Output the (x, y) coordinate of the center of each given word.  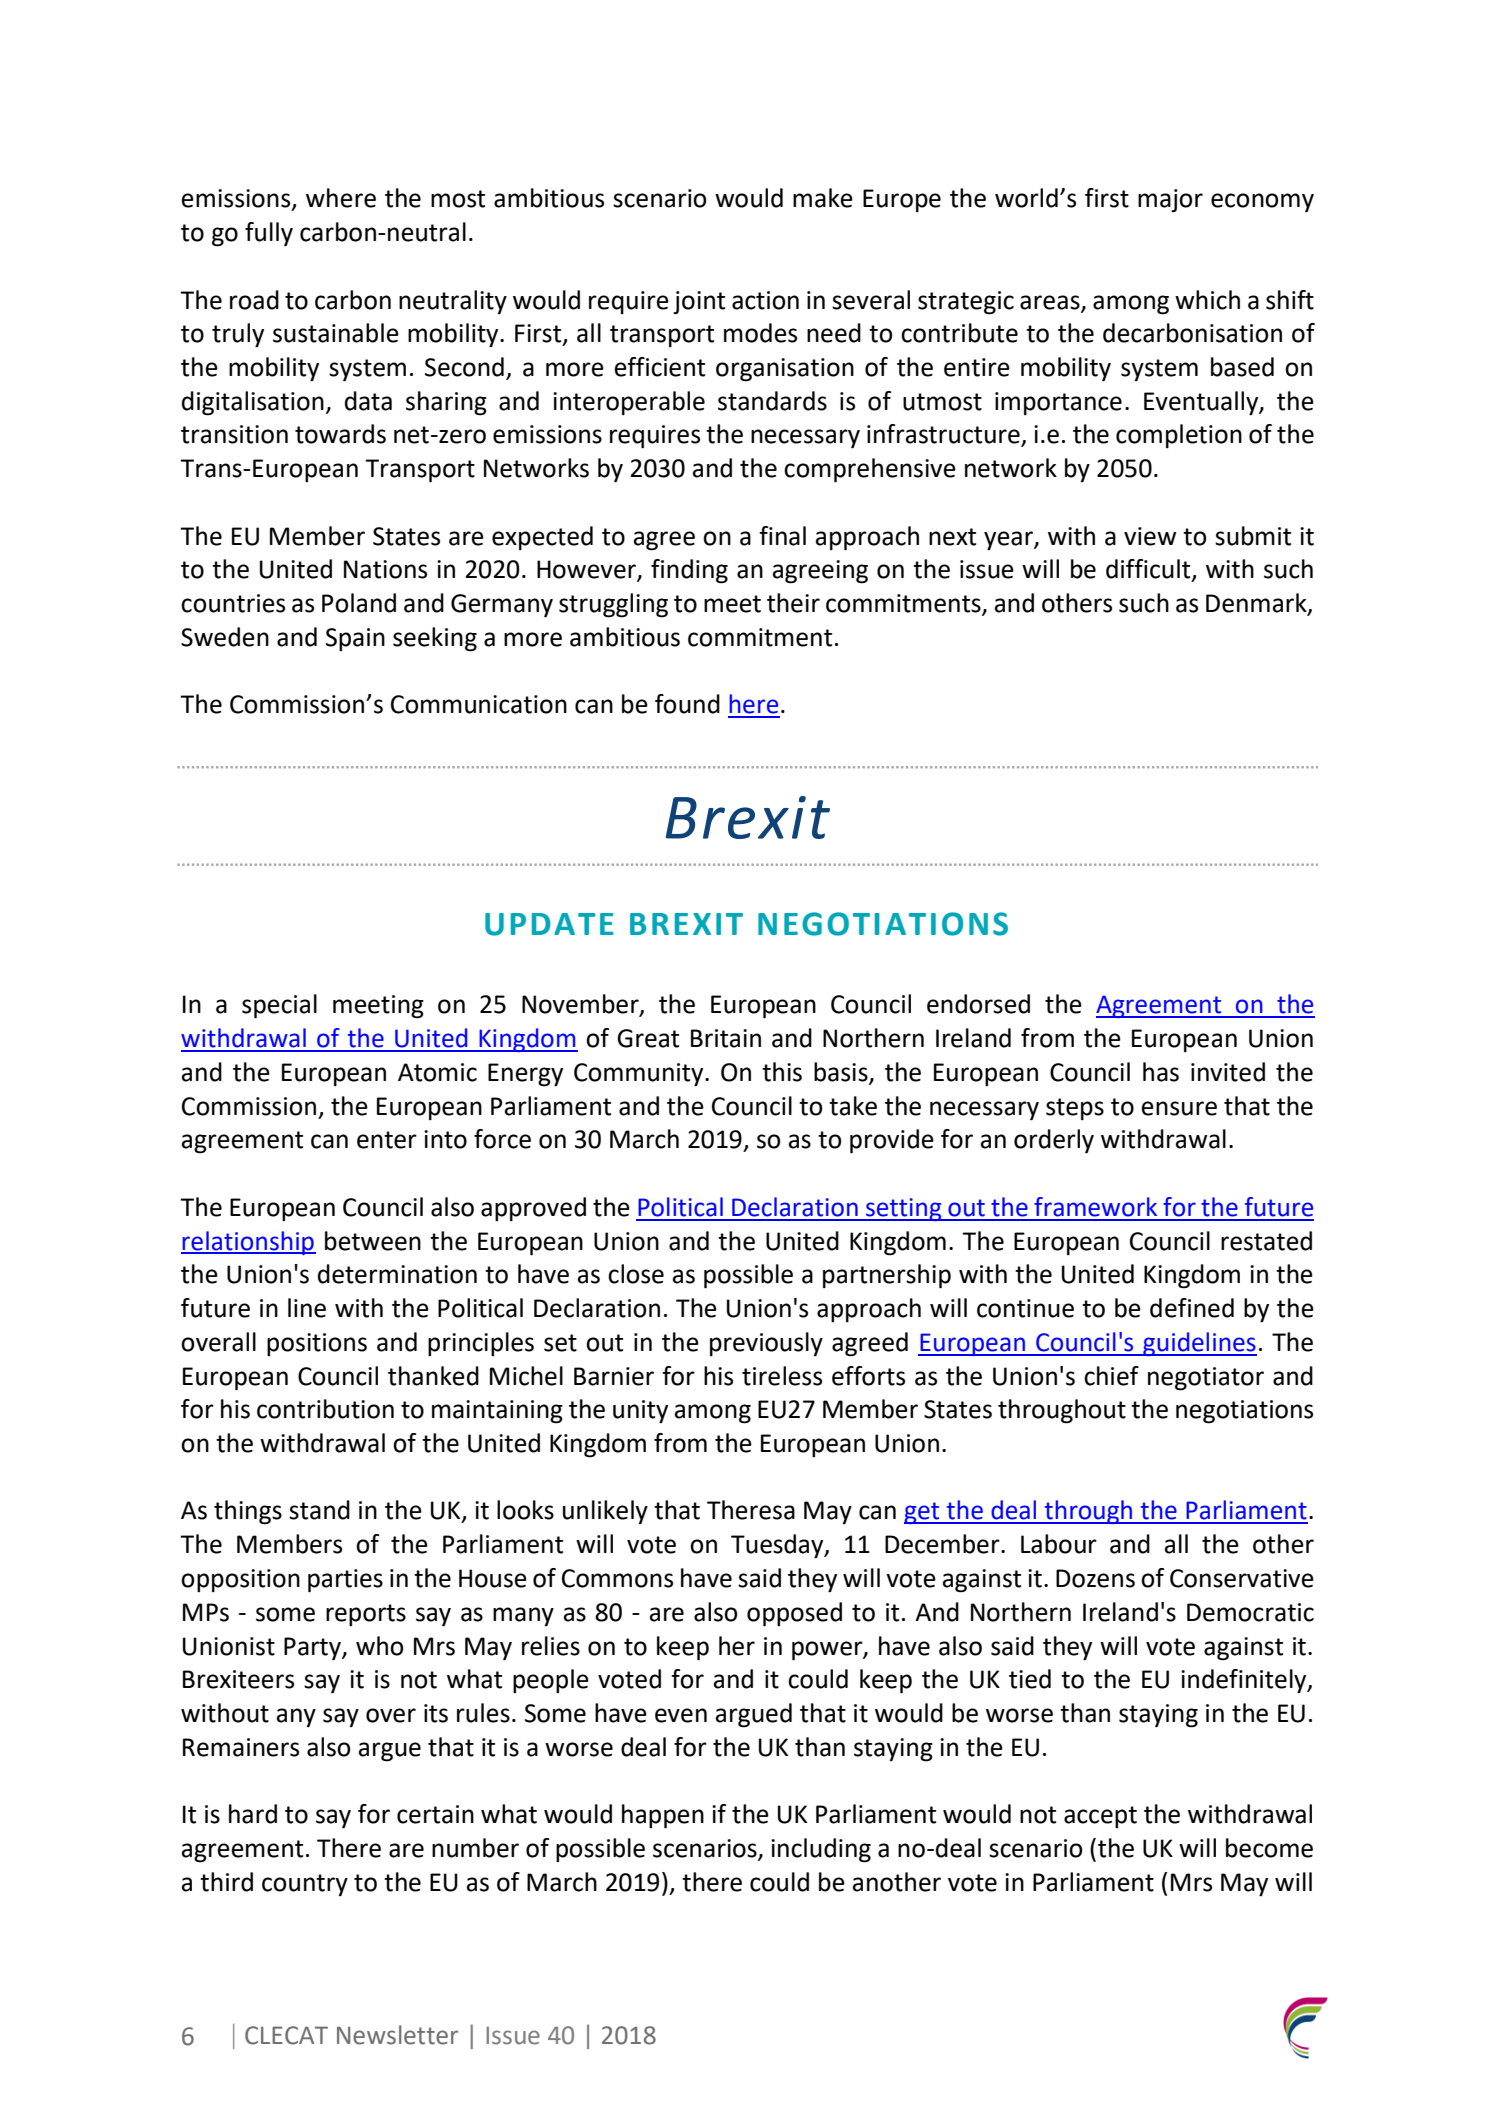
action (765, 300)
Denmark (1257, 604)
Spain (355, 639)
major (1170, 201)
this (782, 1072)
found (687, 704)
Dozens (1095, 1578)
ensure (1179, 1108)
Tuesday (778, 1546)
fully (269, 234)
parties (345, 1581)
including (821, 1850)
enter (387, 1140)
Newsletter (397, 2035)
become (1269, 1848)
